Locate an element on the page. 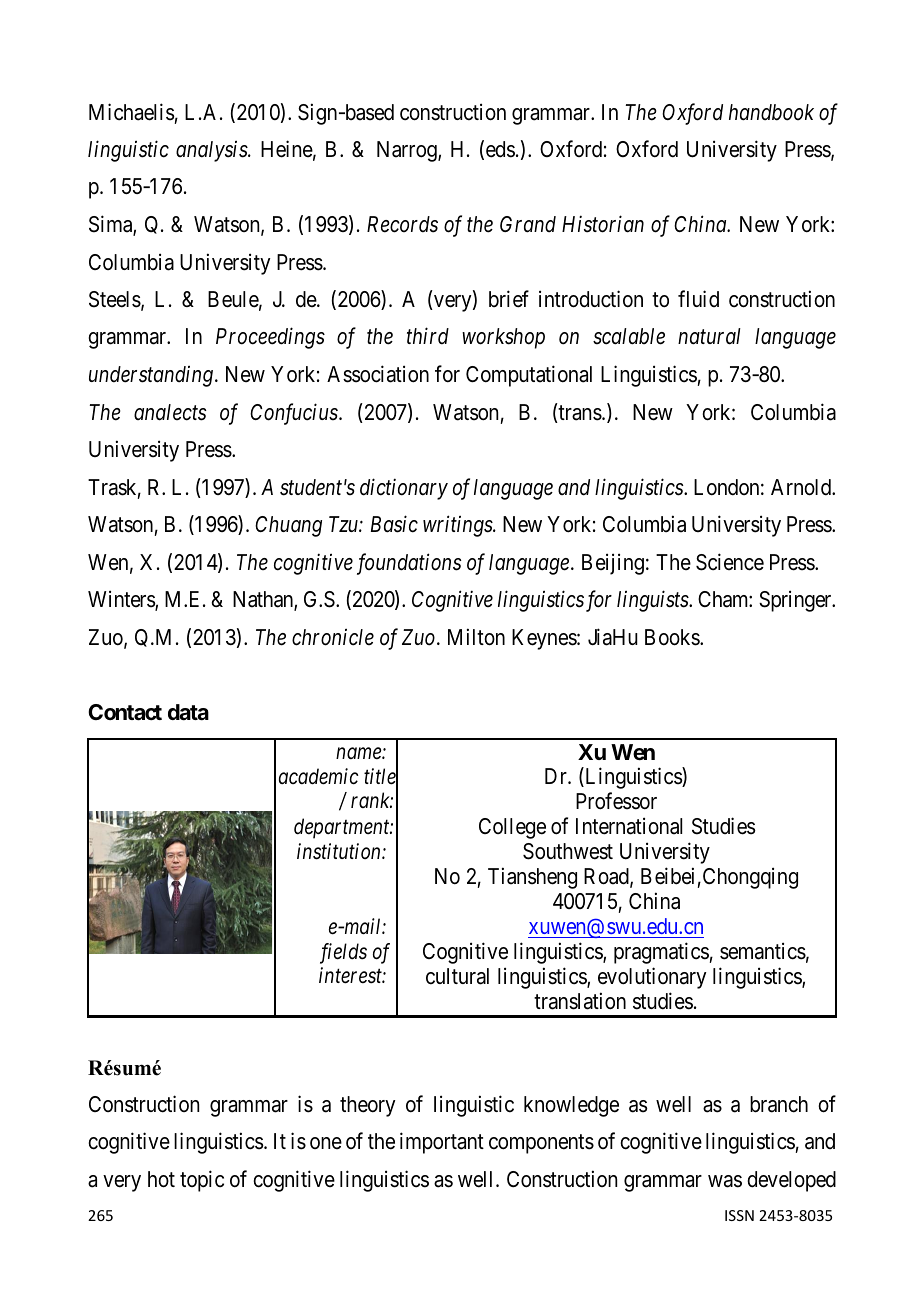 Image resolution: width=924 pixels, height=1307 pixels. Books is located at coordinates (673, 637).
